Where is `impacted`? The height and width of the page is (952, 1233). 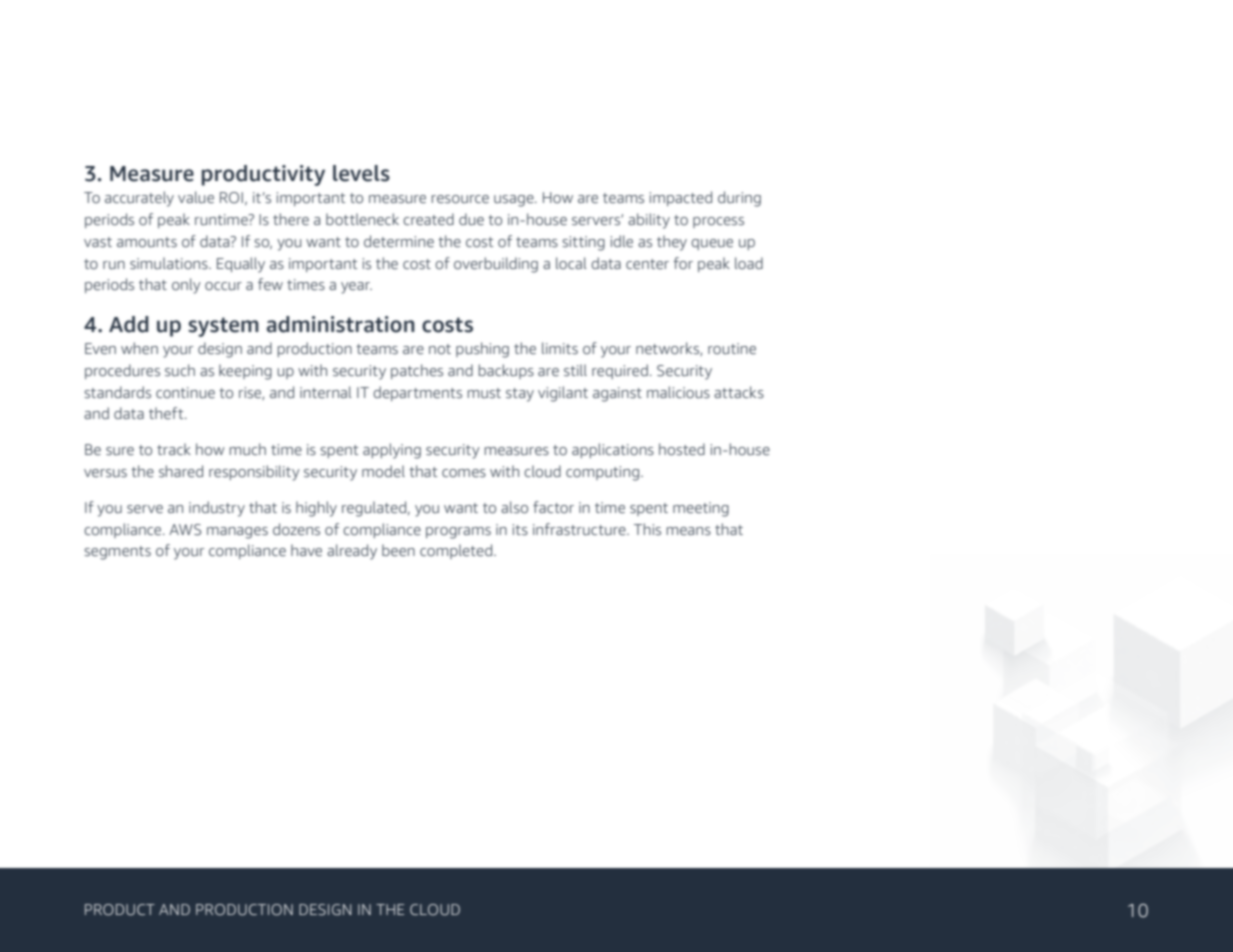 impacted is located at coordinates (681, 198).
